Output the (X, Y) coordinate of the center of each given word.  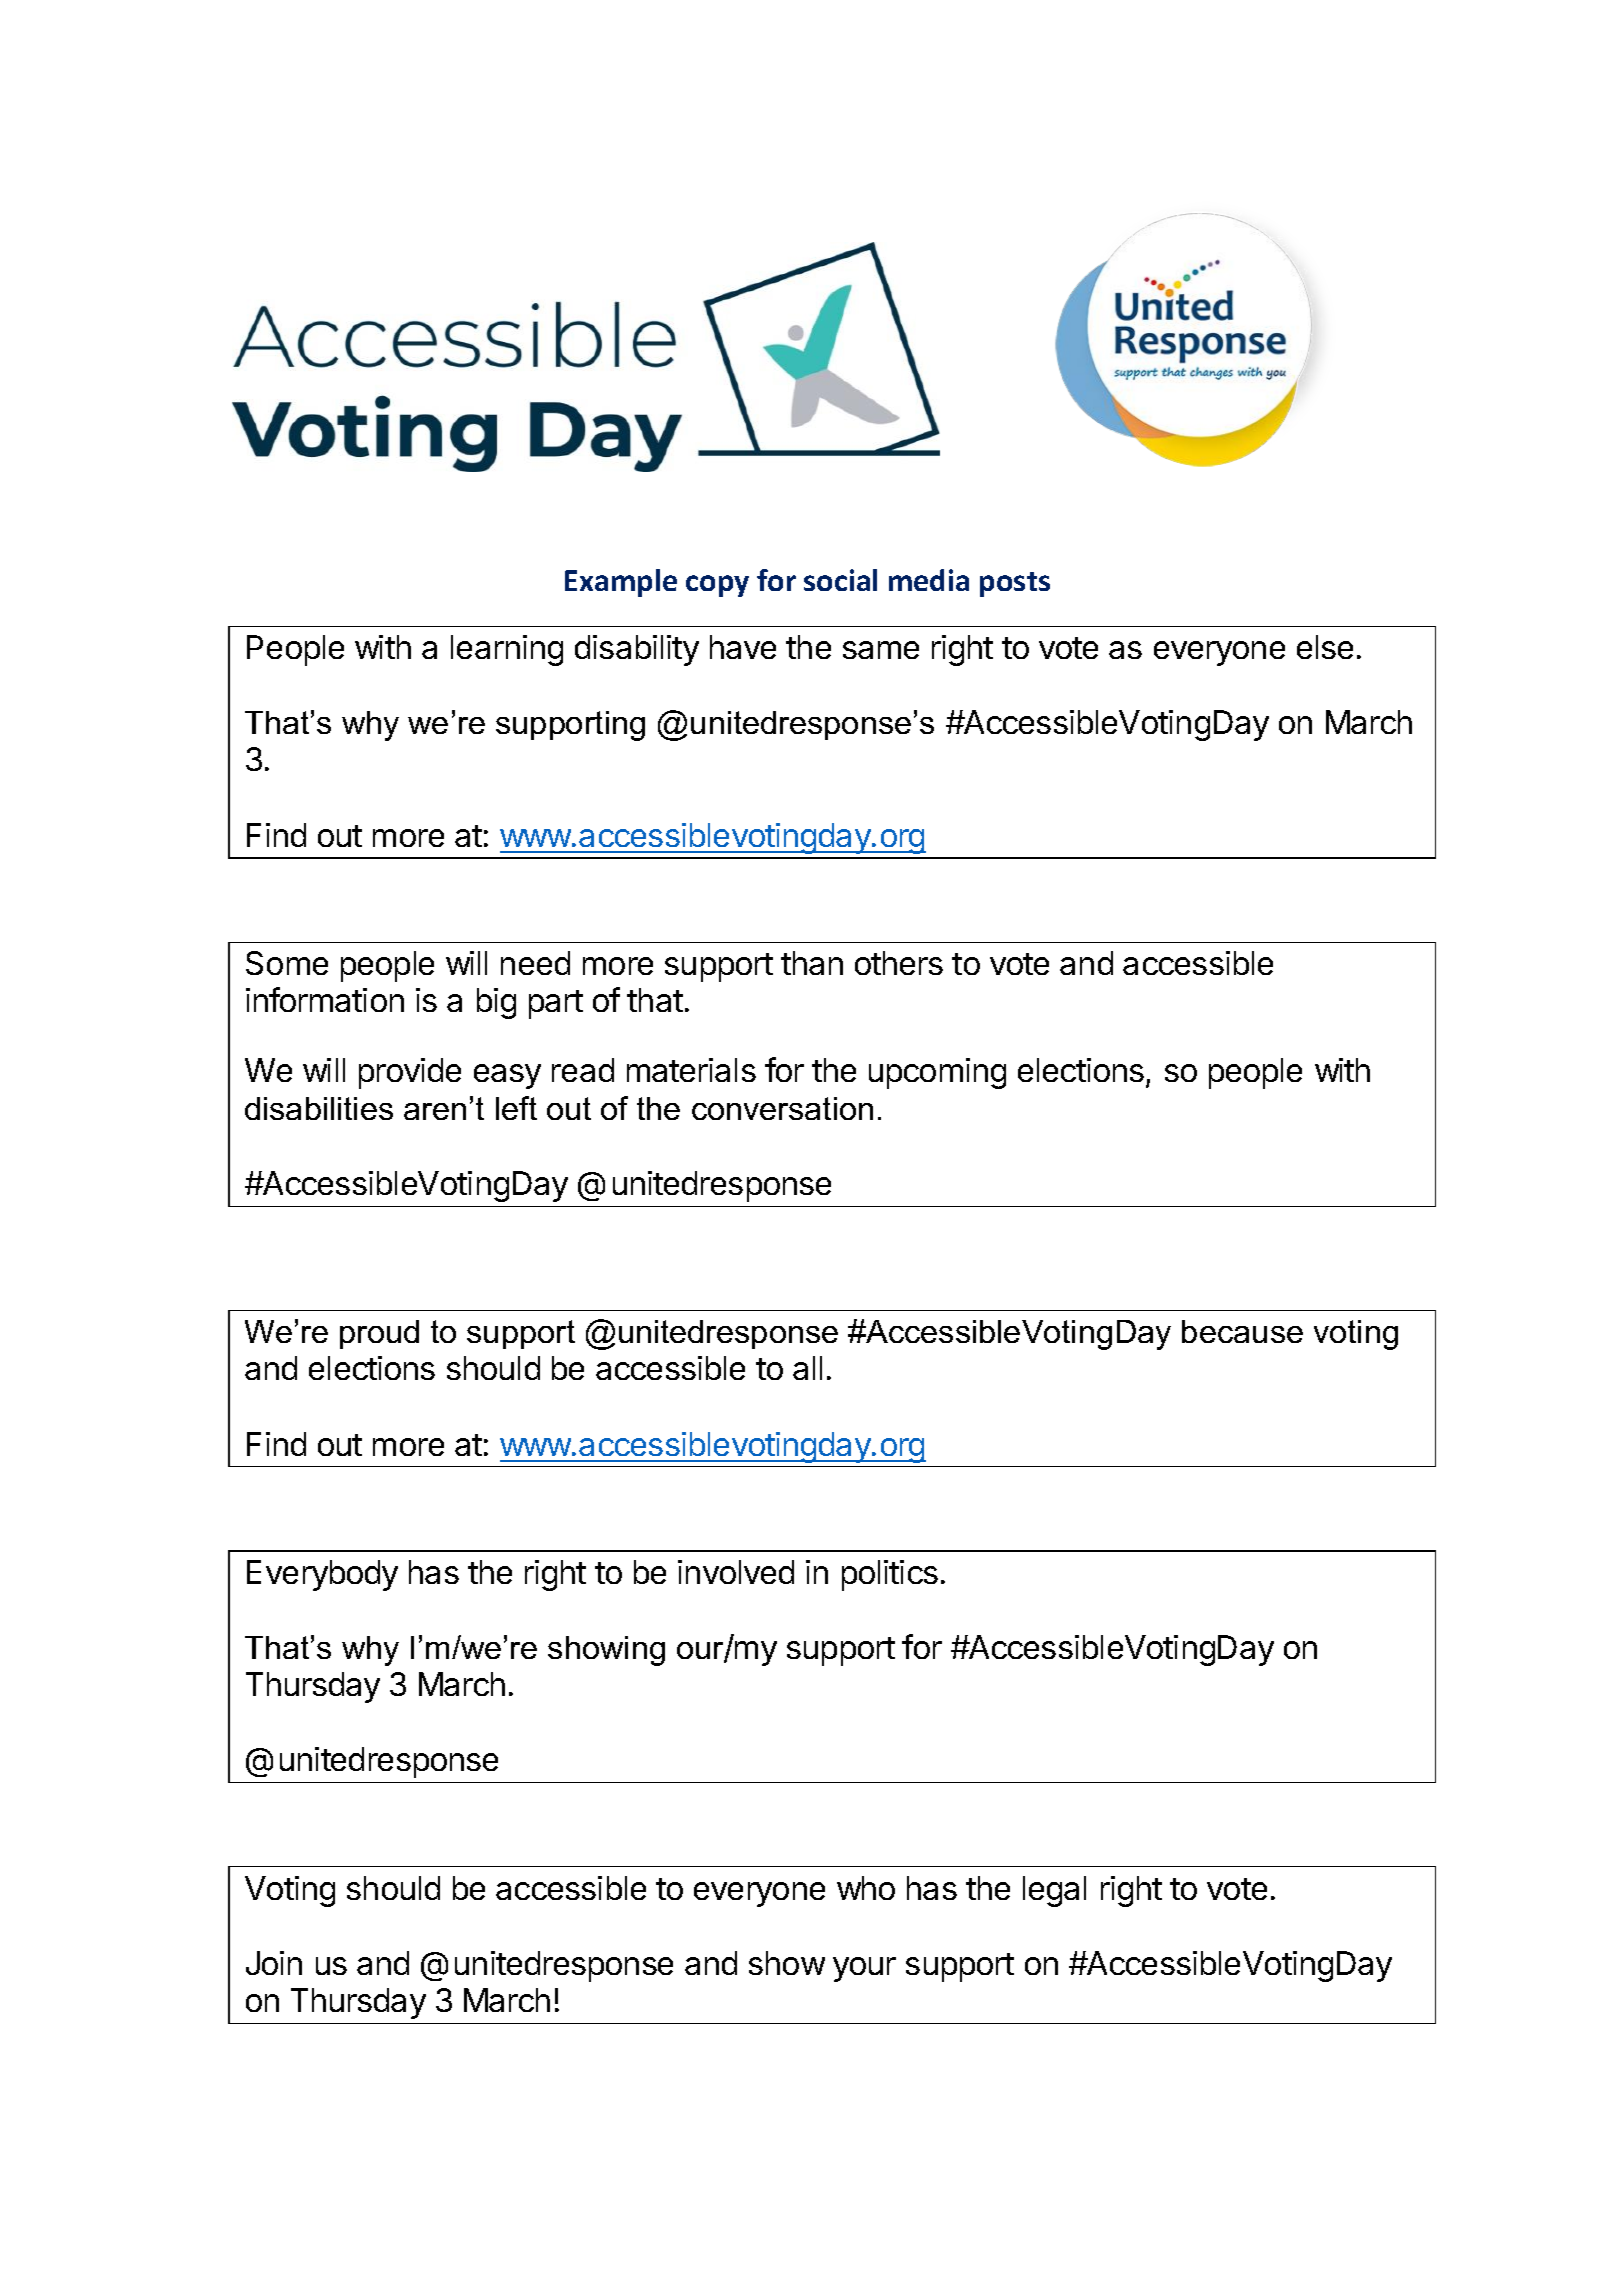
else (1325, 647)
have (743, 647)
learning (507, 650)
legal (1054, 1891)
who (866, 1888)
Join (274, 1963)
